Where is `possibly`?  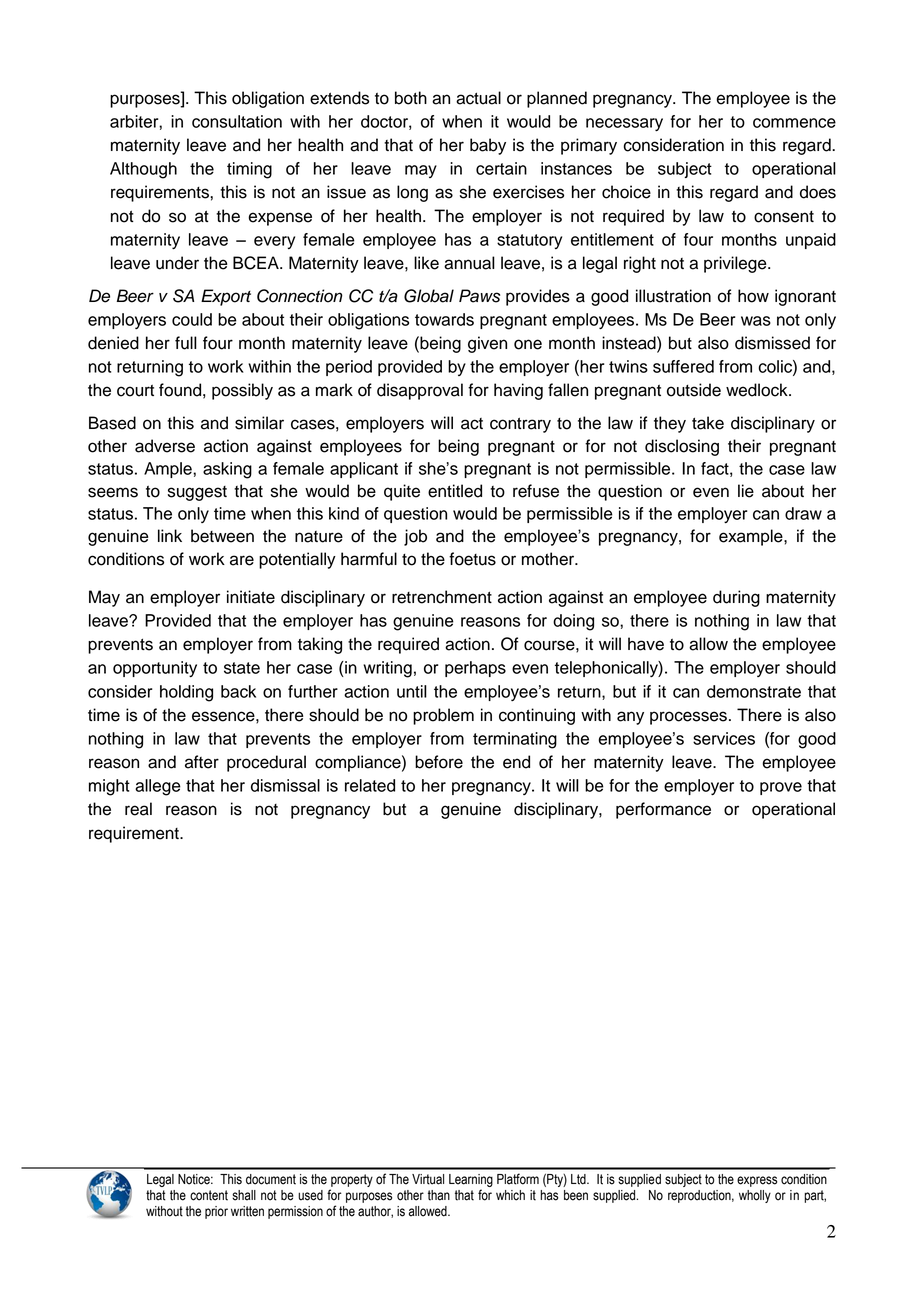
possibly is located at coordinates (242, 391).
